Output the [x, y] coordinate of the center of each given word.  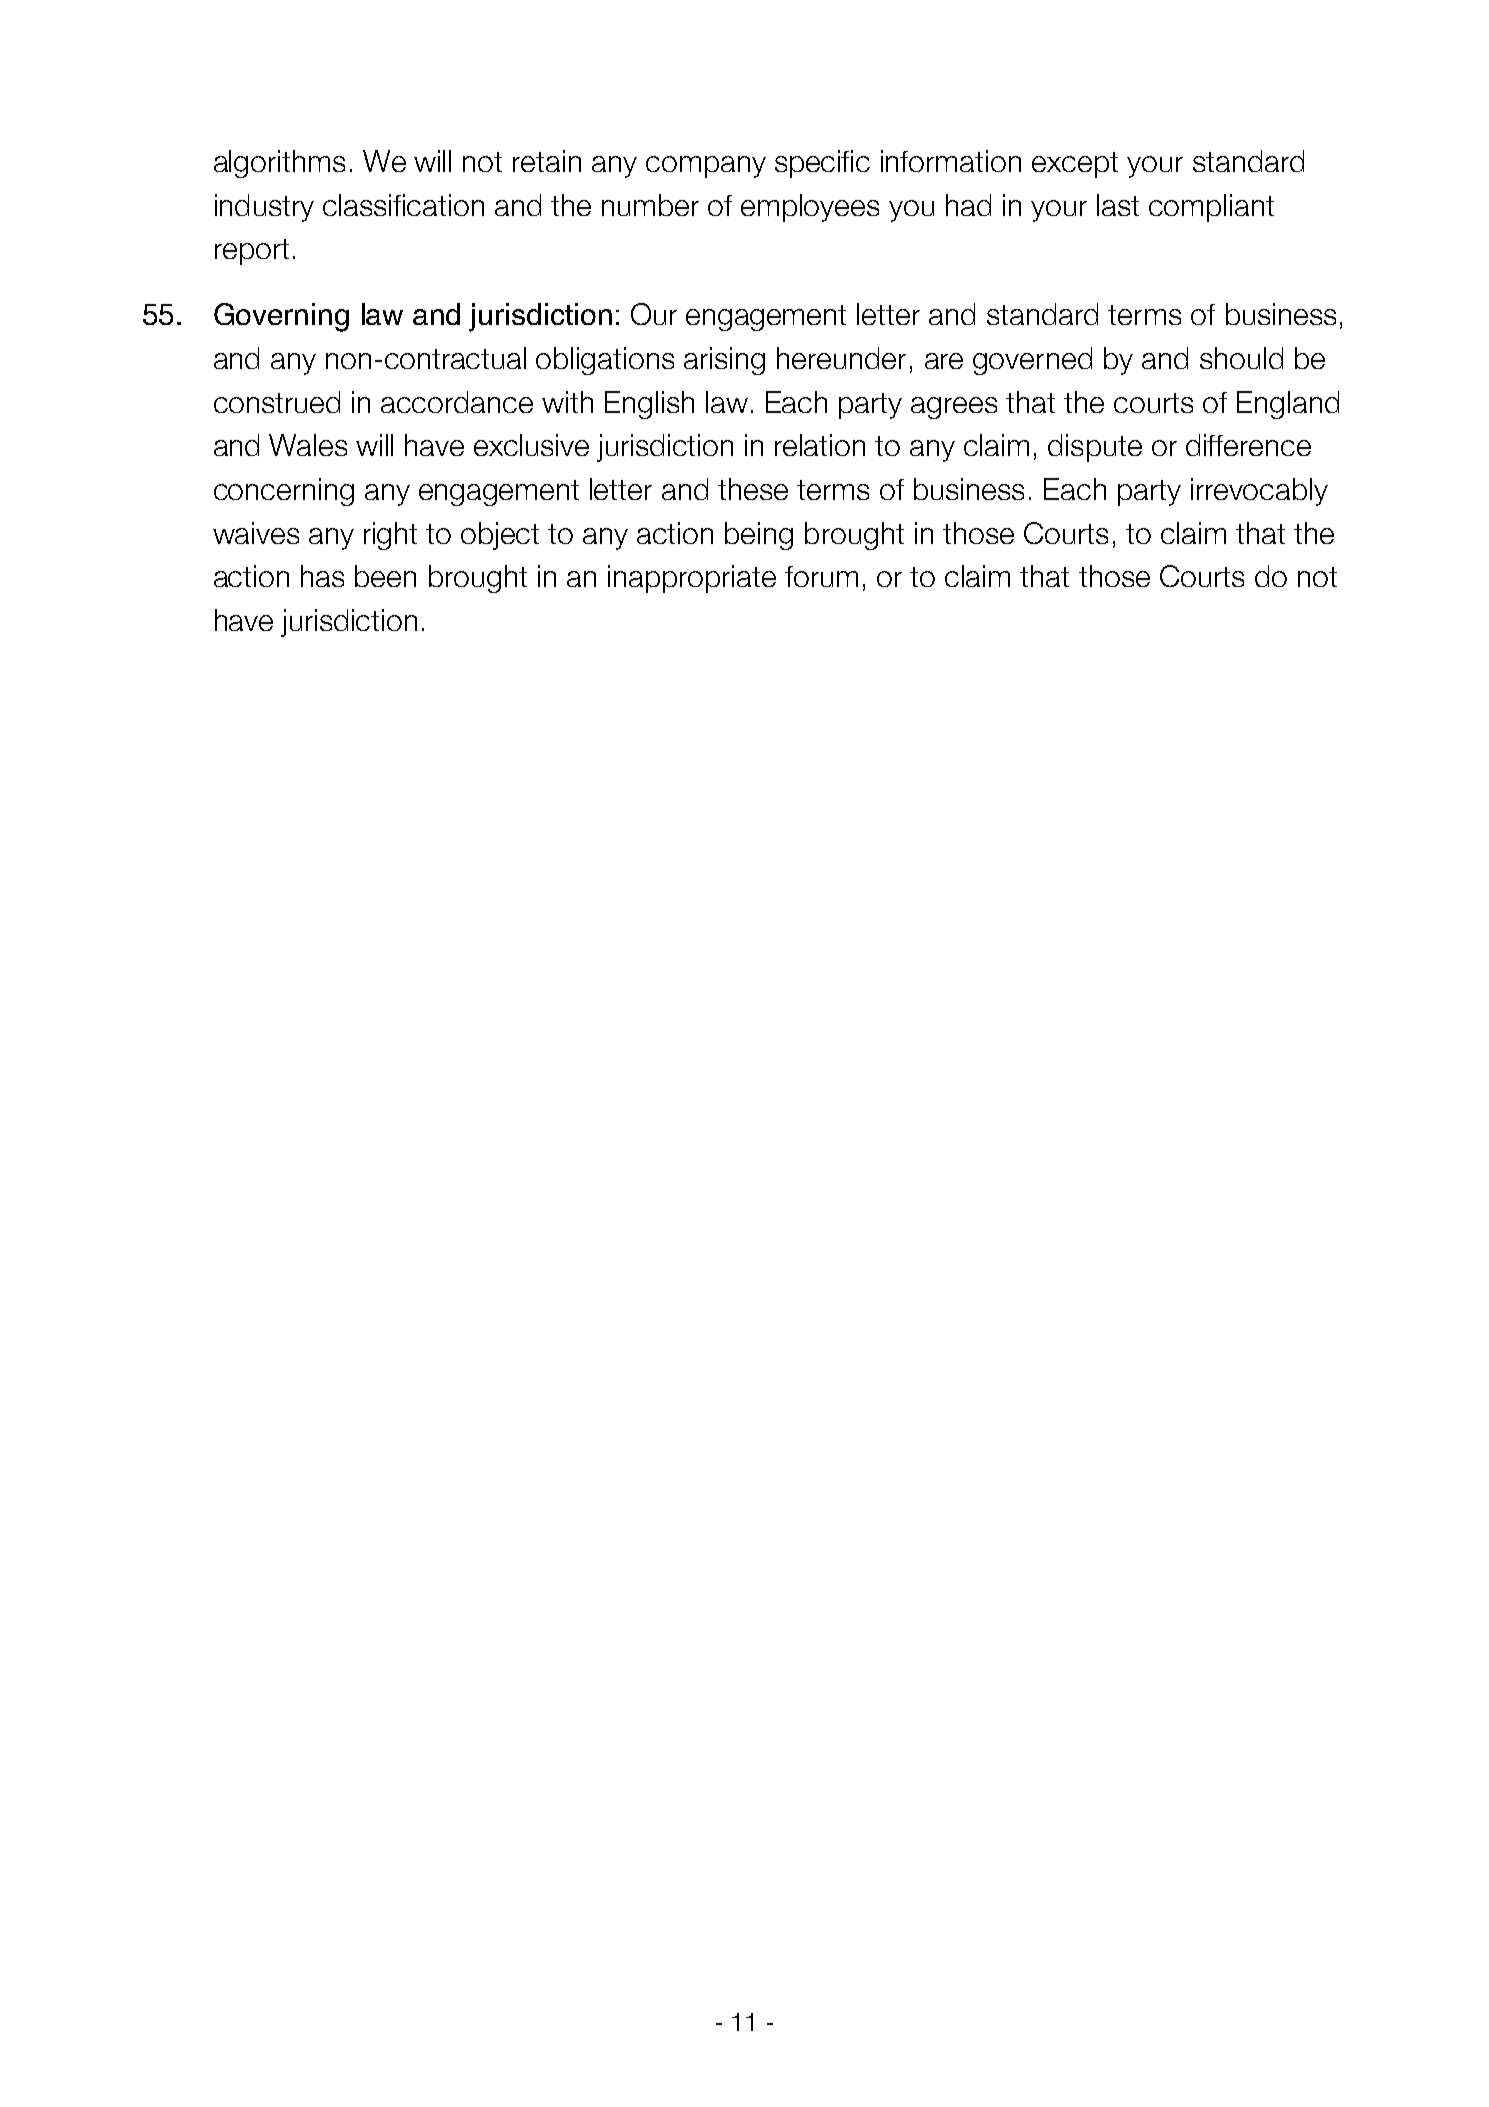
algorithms [279, 164]
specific [822, 164]
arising [724, 361]
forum [821, 576]
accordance [457, 402]
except [1075, 165]
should [1241, 358]
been [385, 576]
